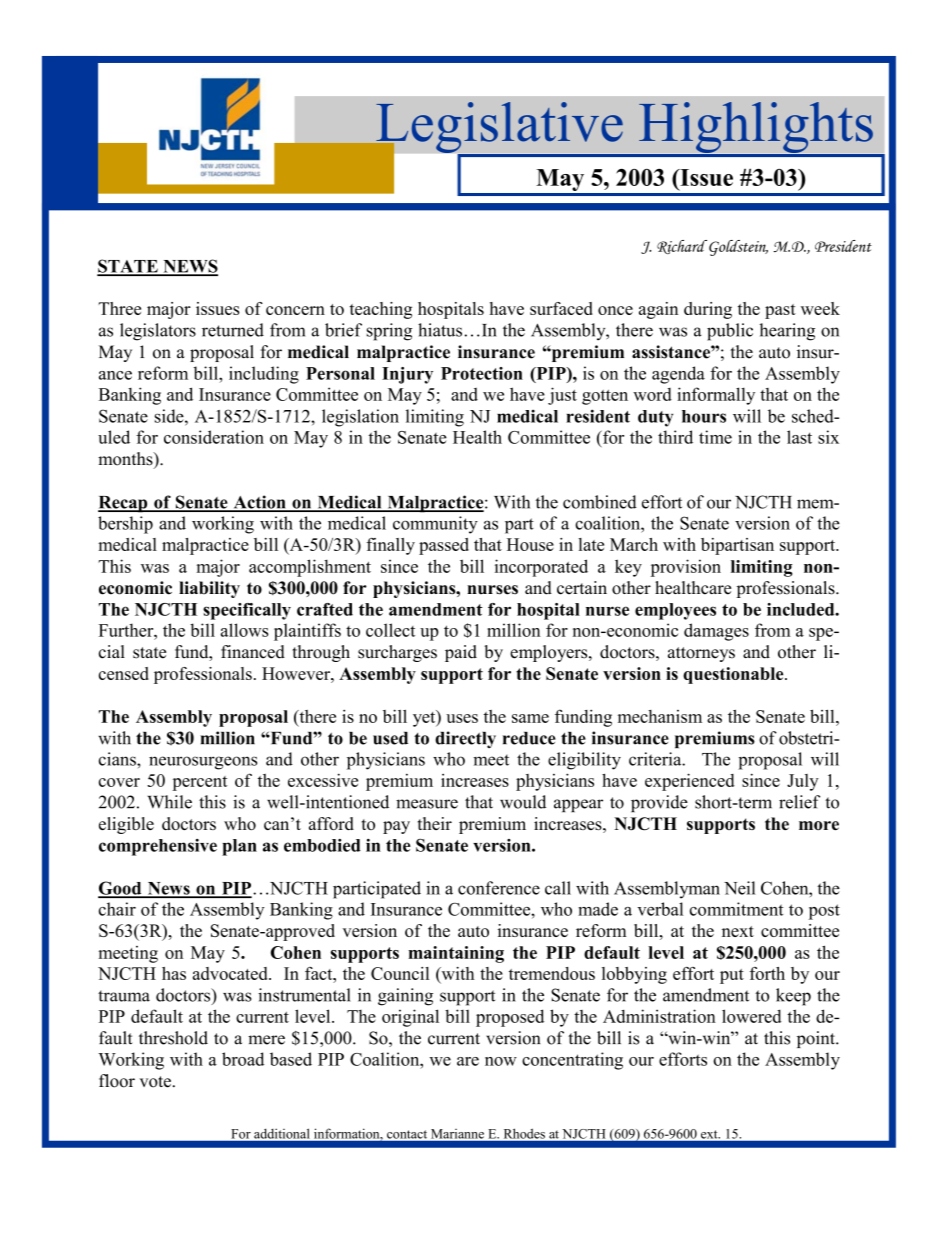  I want to click on Goldstein, so click(738, 248).
